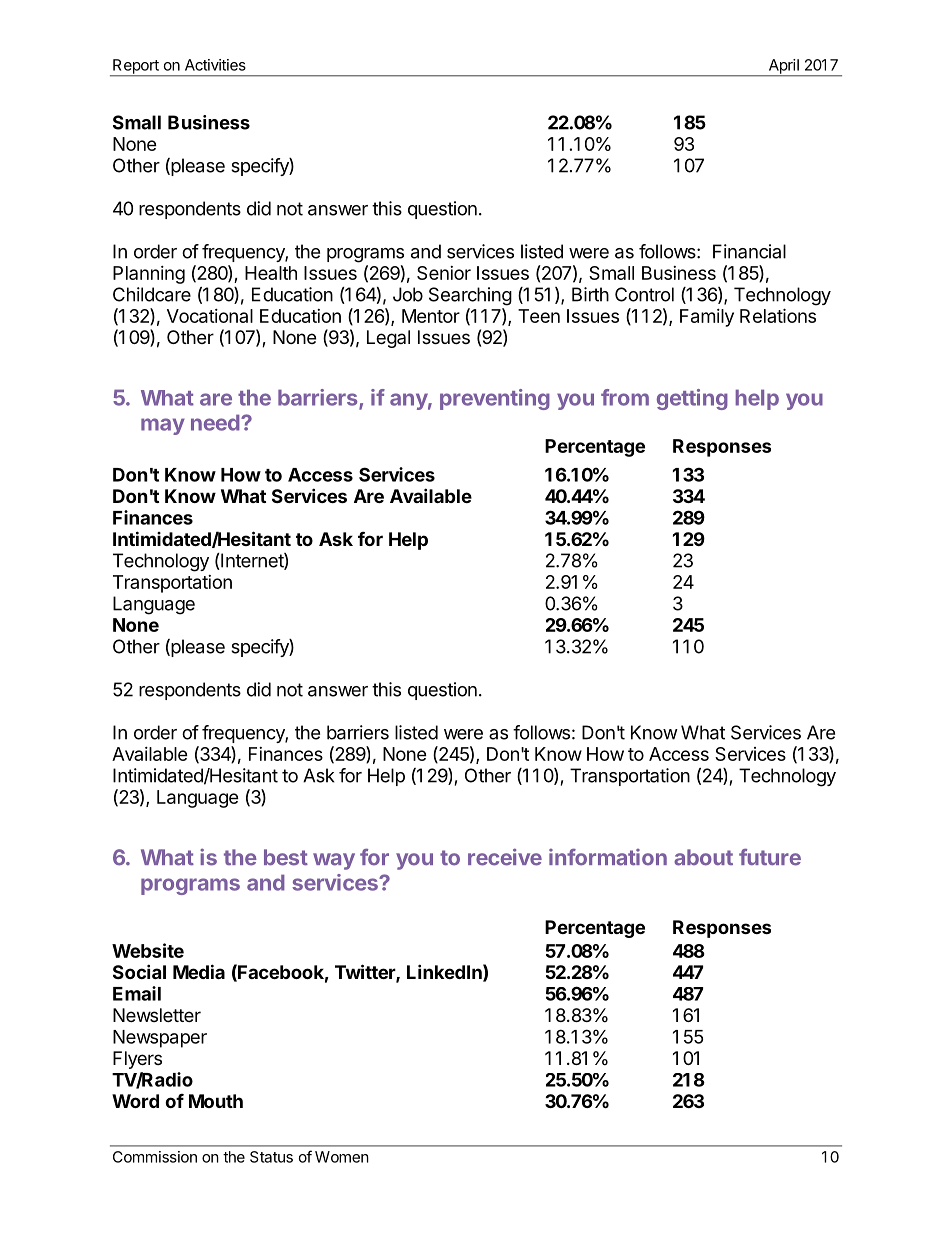 The width and height of the screenshot is (952, 1233). I want to click on Senior, so click(444, 273).
